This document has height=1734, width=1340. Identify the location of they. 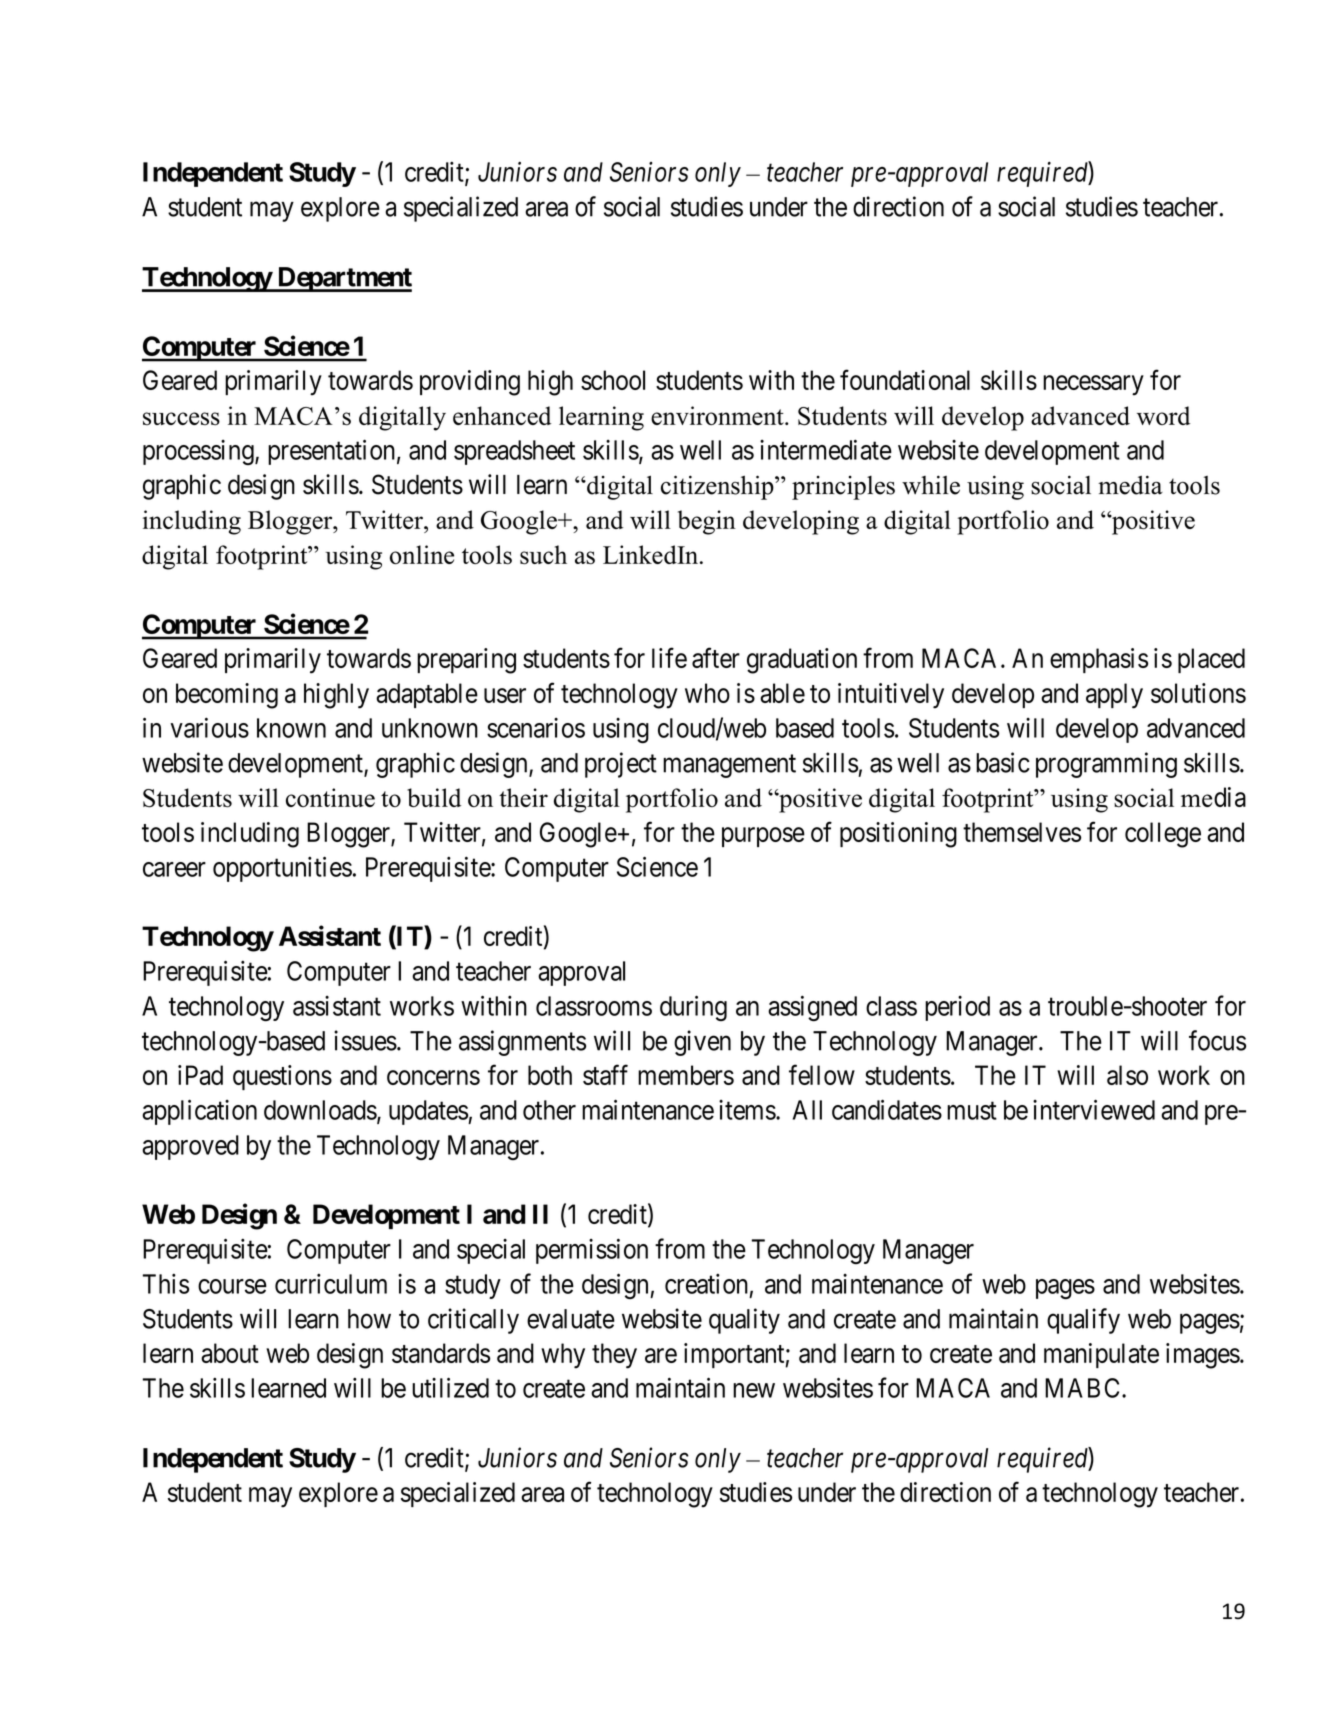
(614, 1356).
